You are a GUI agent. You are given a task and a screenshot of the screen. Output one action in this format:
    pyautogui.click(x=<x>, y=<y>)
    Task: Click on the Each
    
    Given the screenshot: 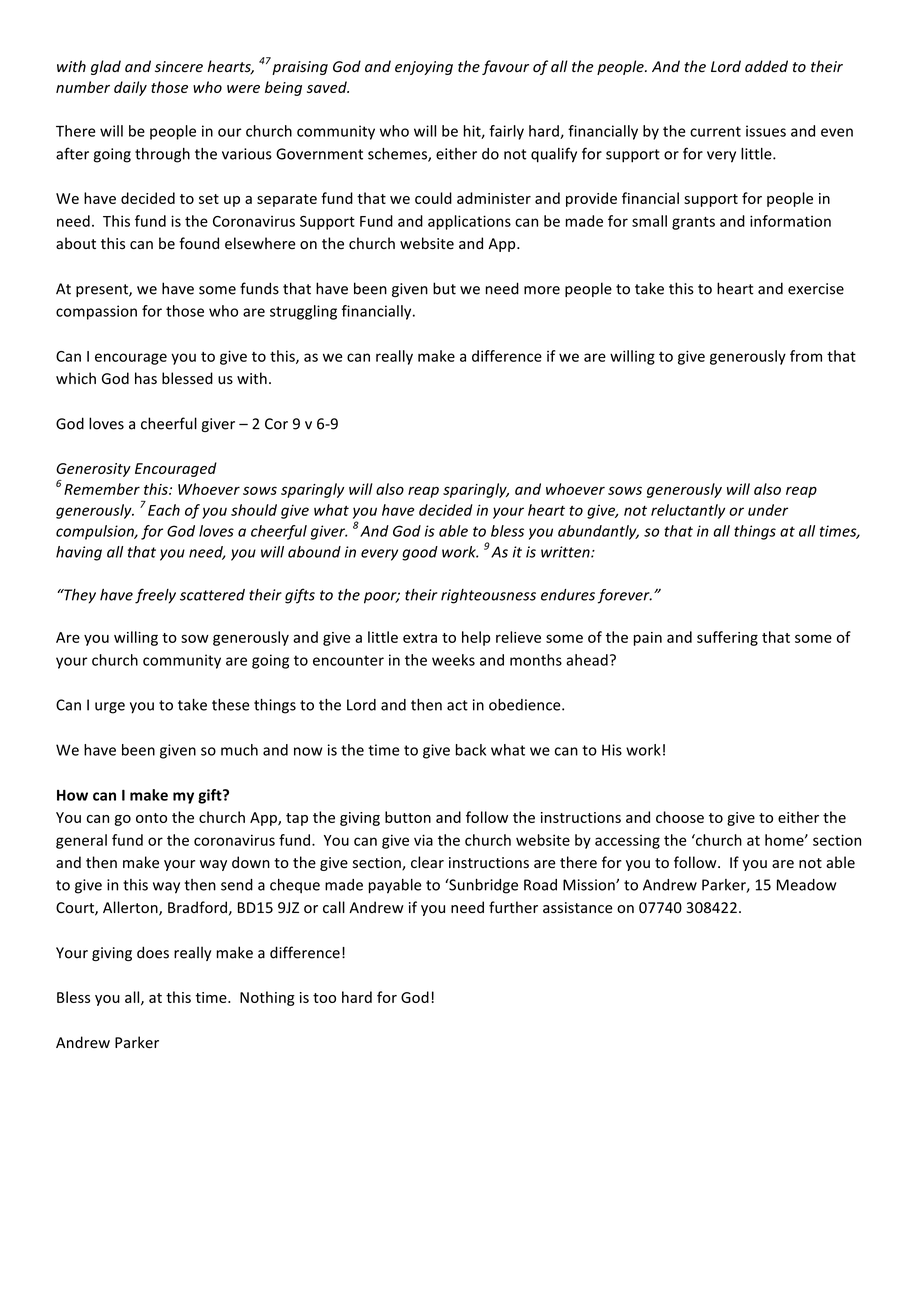 What is the action you would take?
    pyautogui.click(x=164, y=510)
